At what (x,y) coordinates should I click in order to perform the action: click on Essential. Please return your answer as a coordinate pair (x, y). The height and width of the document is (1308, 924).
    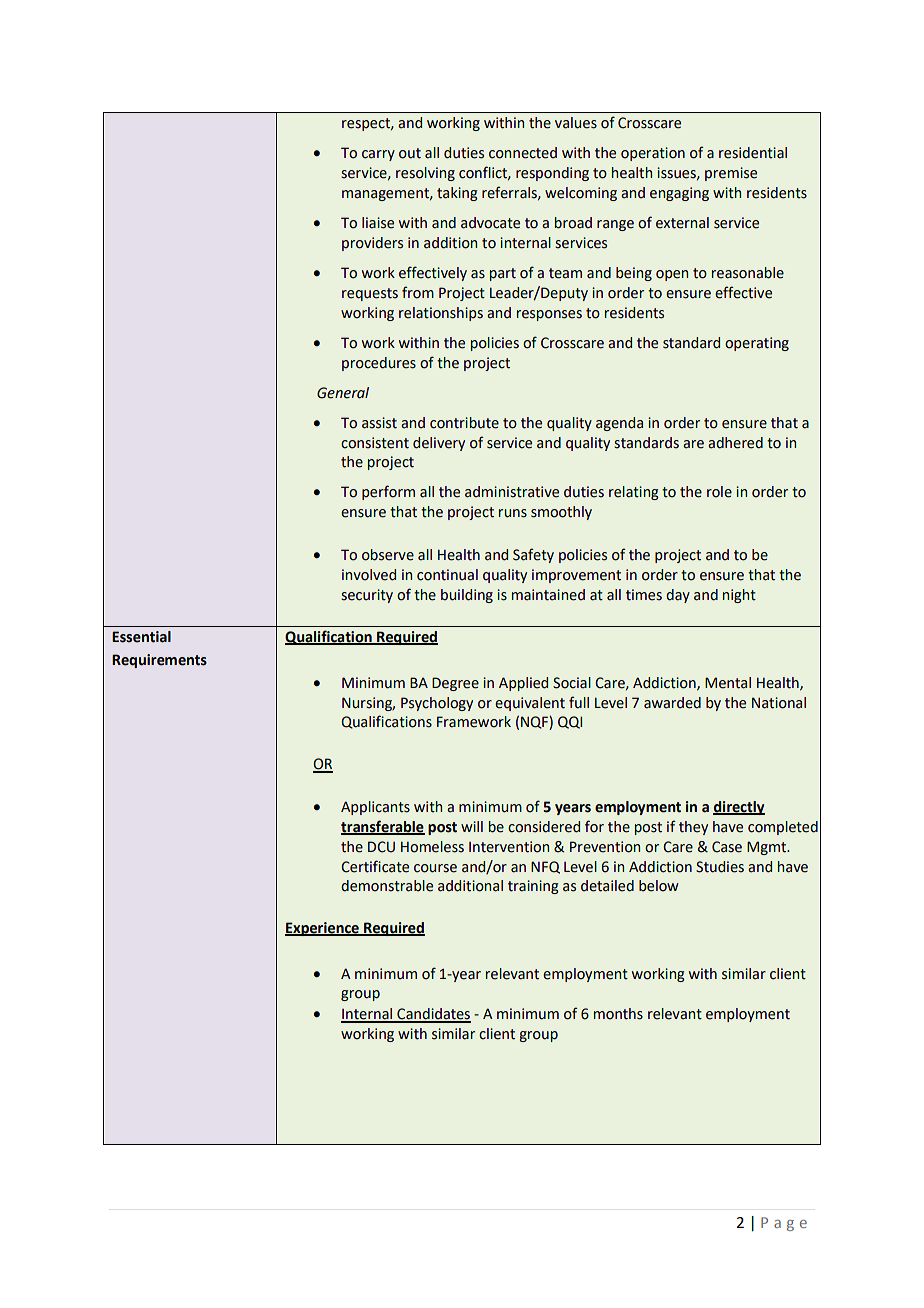
    Looking at the image, I should click on (141, 637).
